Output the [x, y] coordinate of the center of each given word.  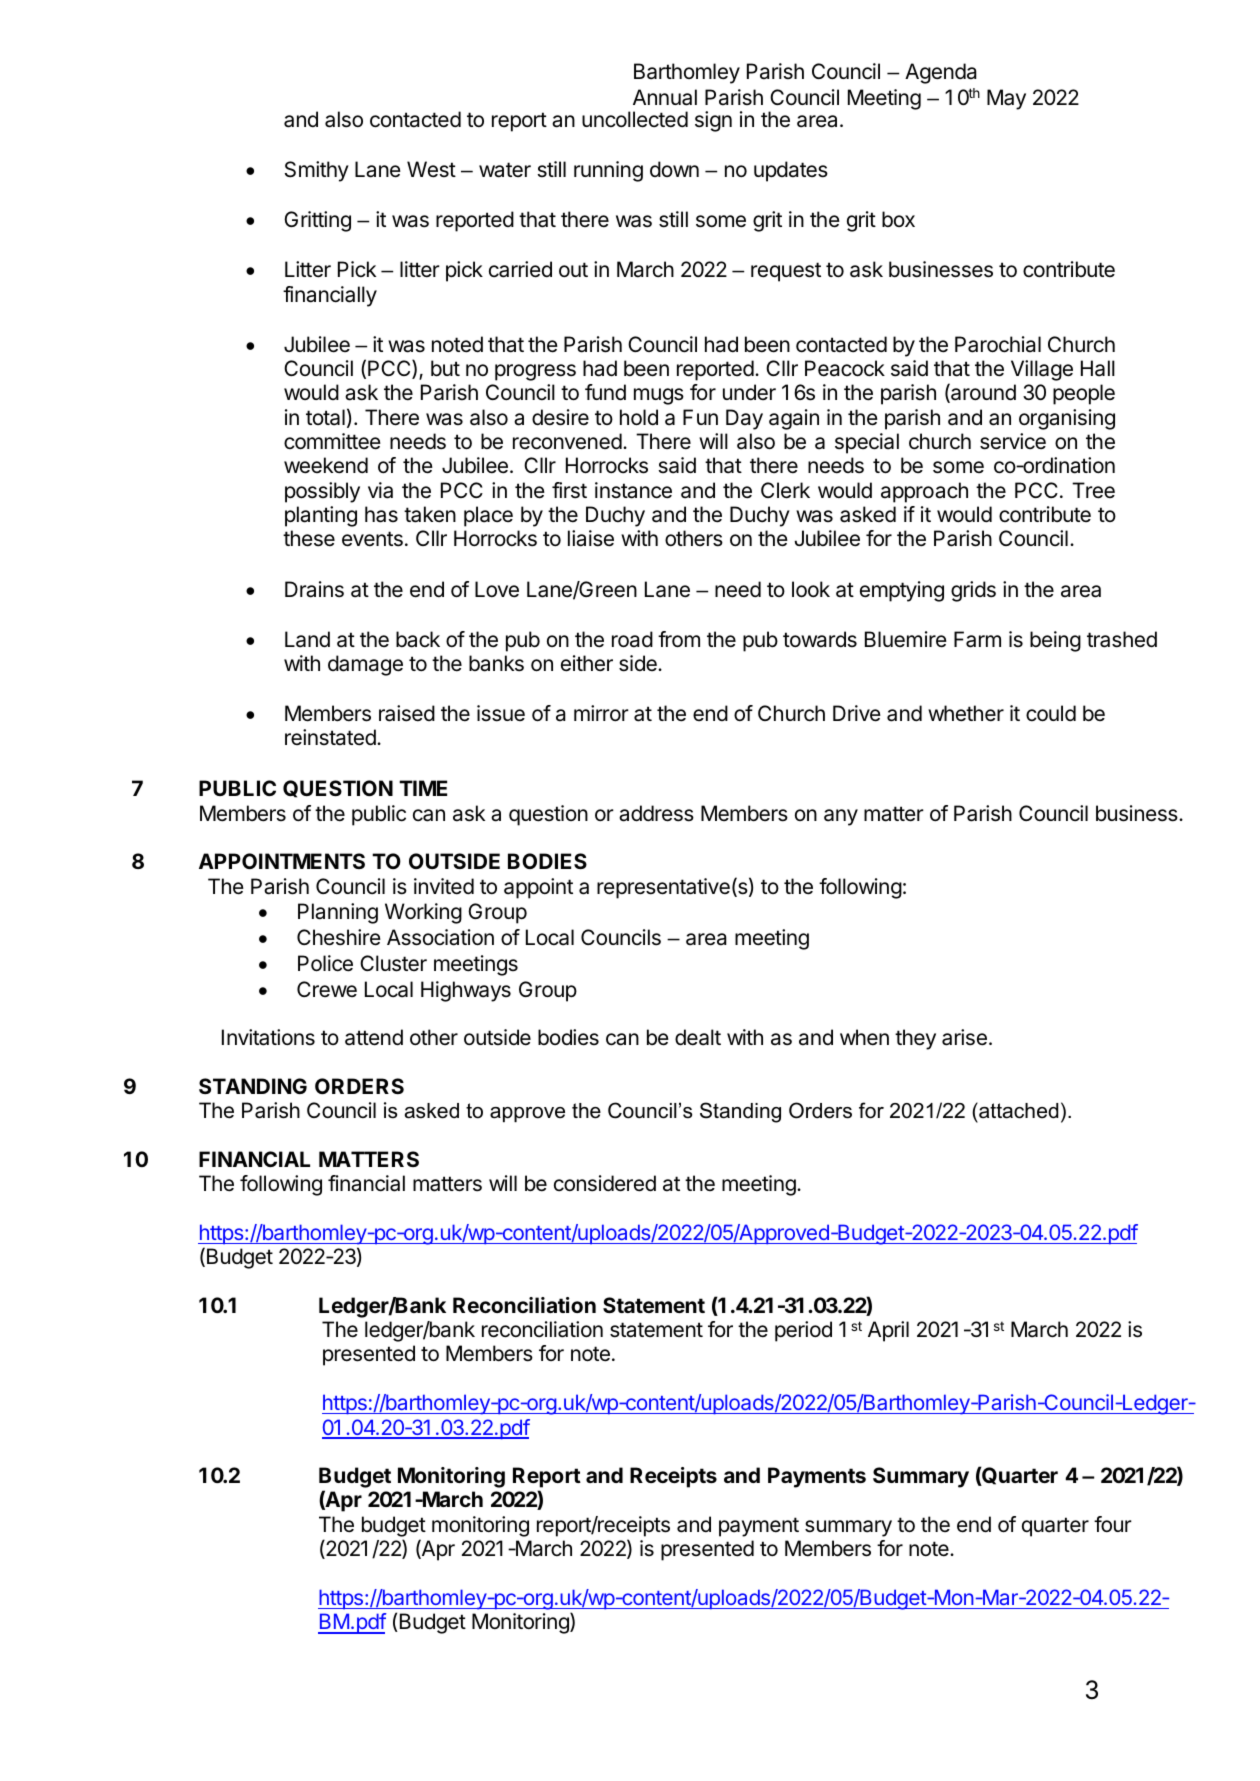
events [372, 539]
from [679, 639]
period [803, 1331]
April [888, 1331]
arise [964, 1037]
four [1113, 1524]
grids [973, 591]
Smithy [317, 171]
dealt [698, 1037]
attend [374, 1037]
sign [713, 121]
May [1006, 99]
